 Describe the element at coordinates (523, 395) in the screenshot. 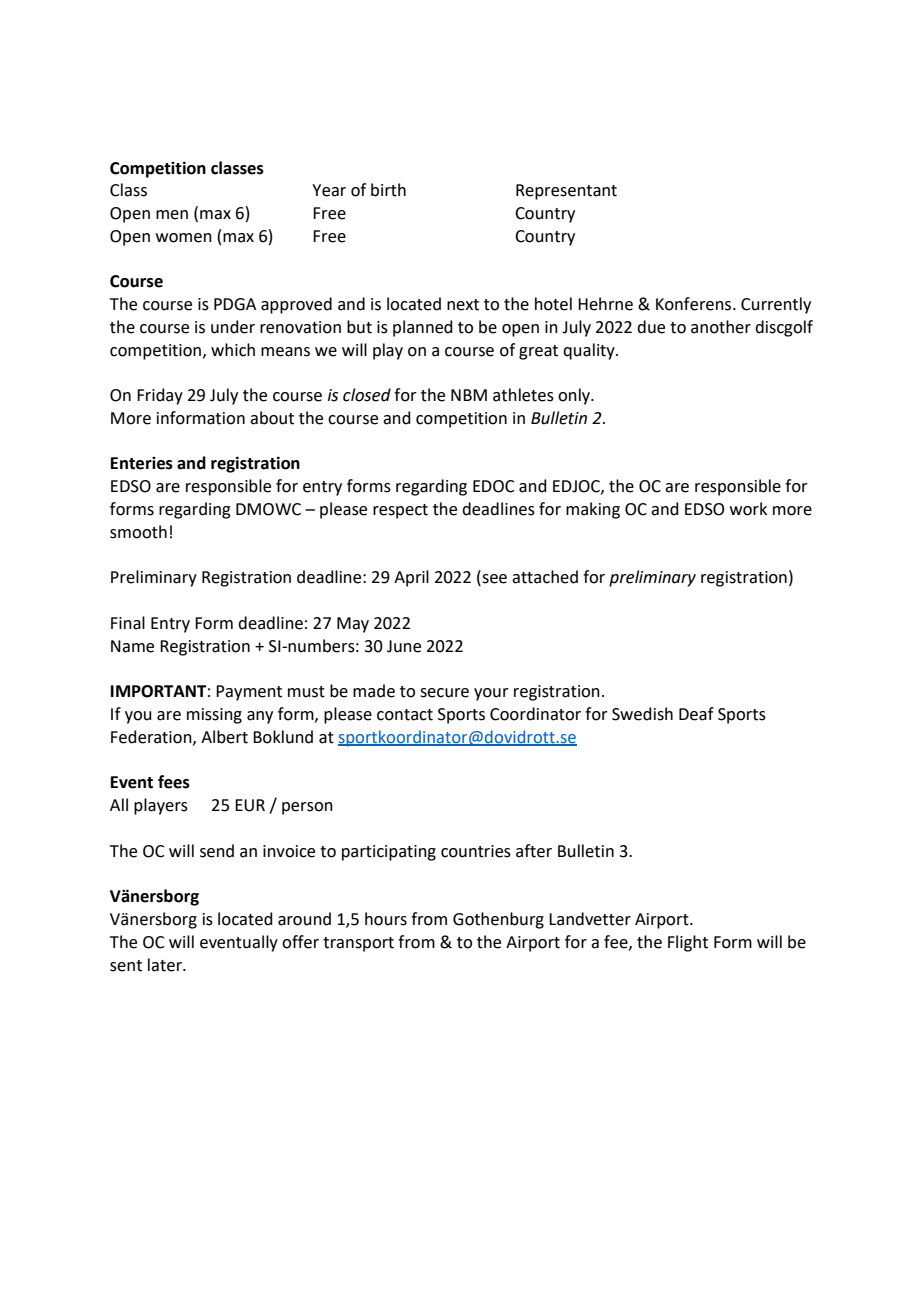

I see `athletes` at that location.
